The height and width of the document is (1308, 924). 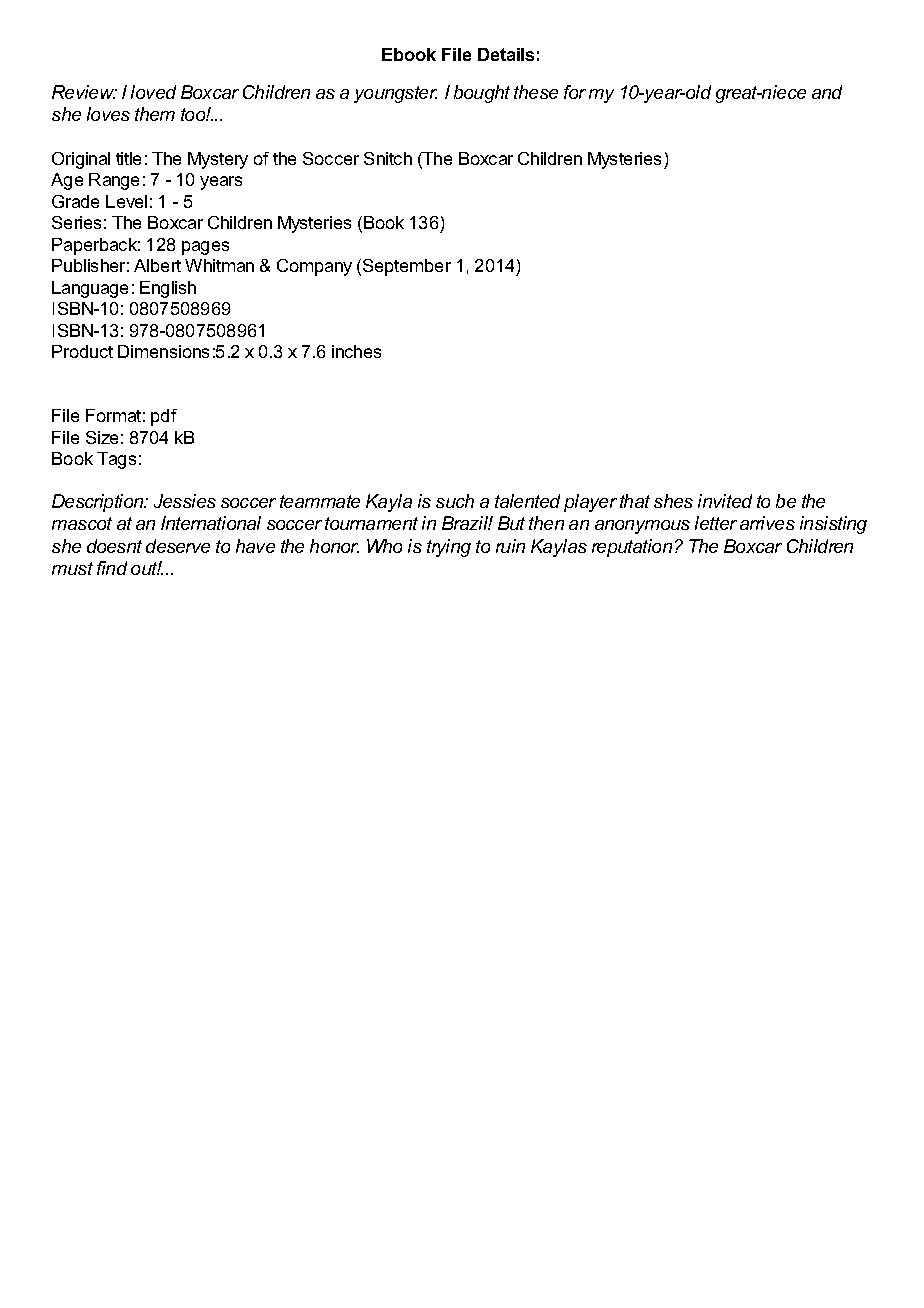 What do you see at coordinates (506, 54) in the document?
I see `Details` at bounding box center [506, 54].
